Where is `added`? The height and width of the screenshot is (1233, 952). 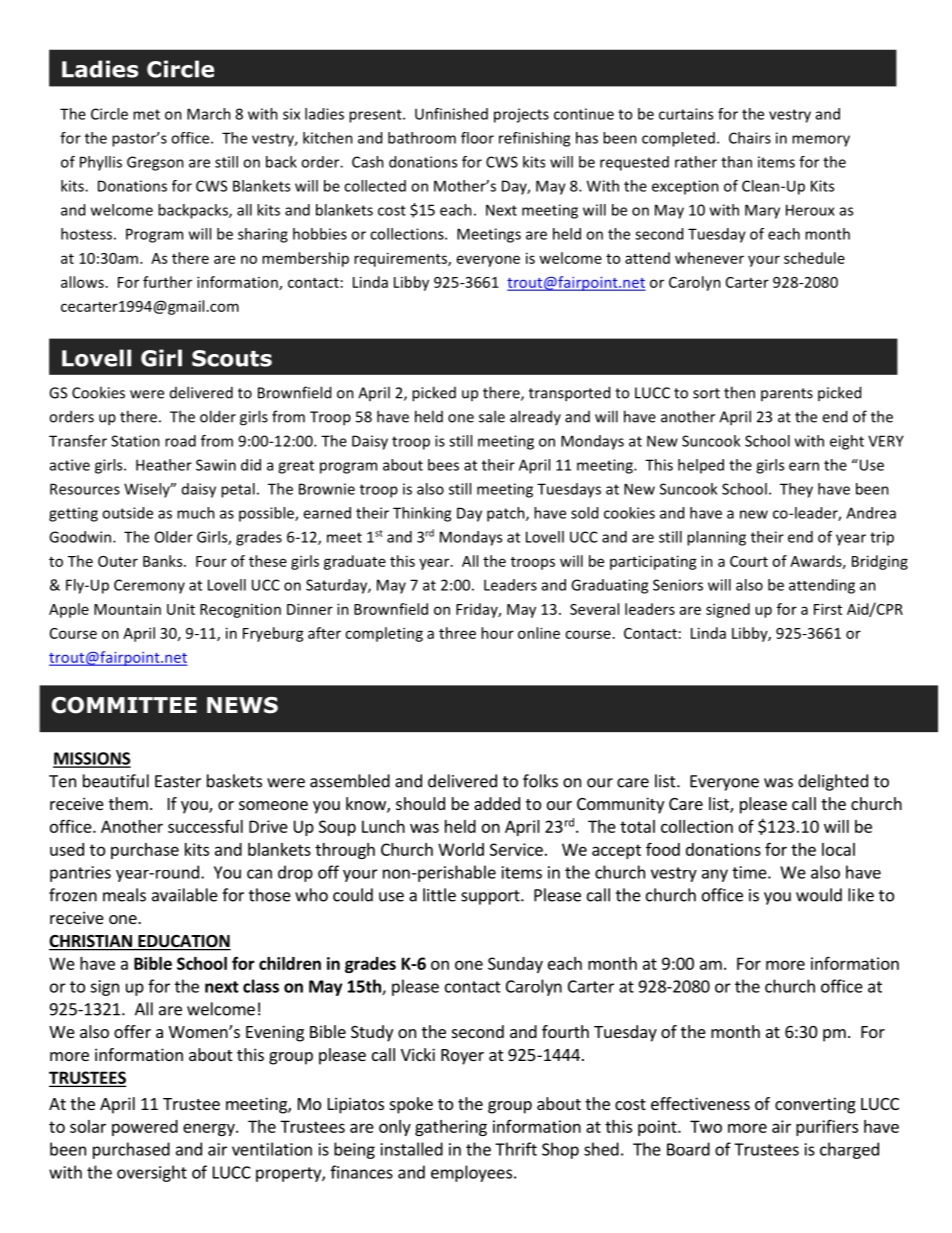 added is located at coordinates (497, 803).
